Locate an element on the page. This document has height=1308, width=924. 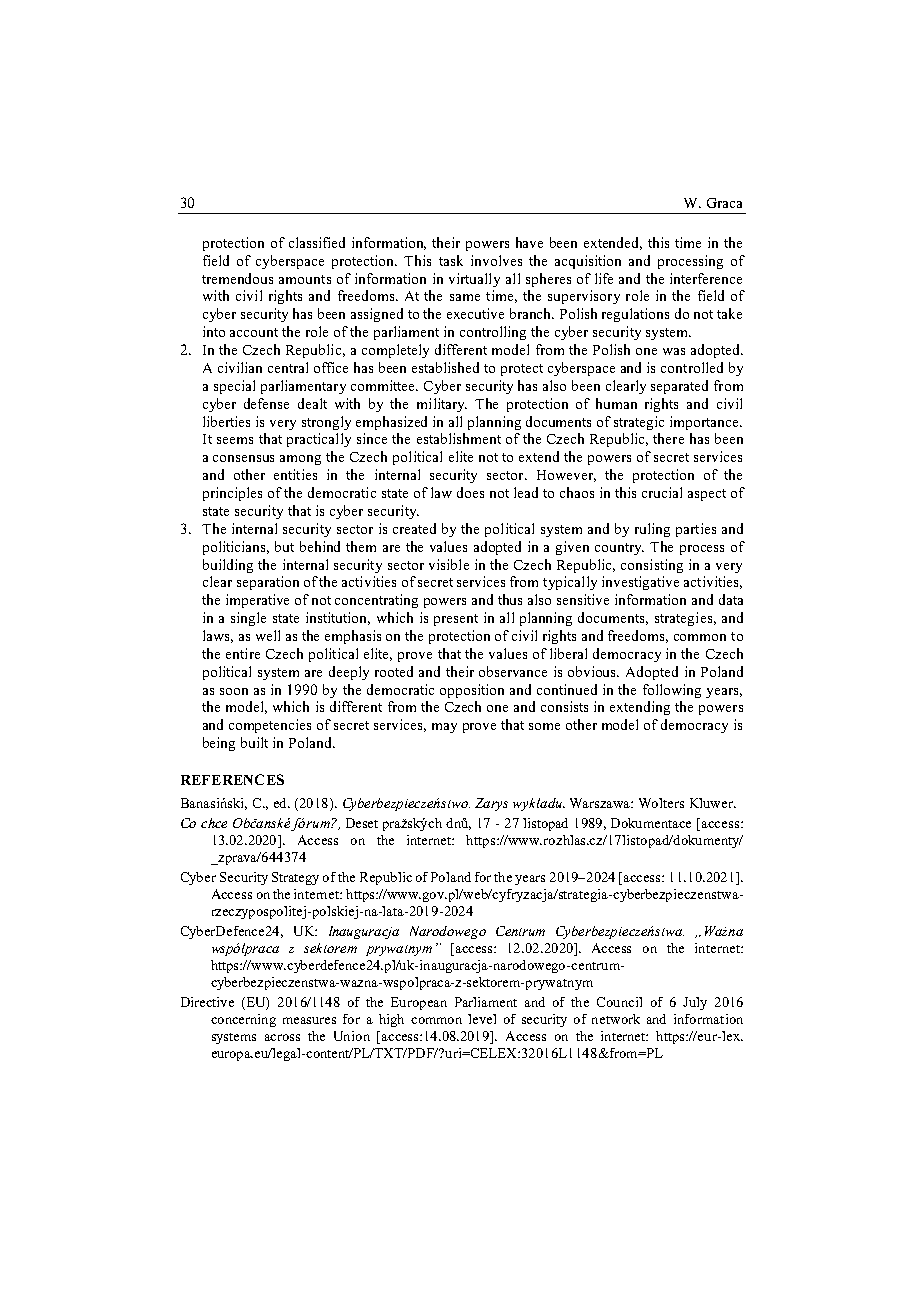
interference is located at coordinates (706, 278).
